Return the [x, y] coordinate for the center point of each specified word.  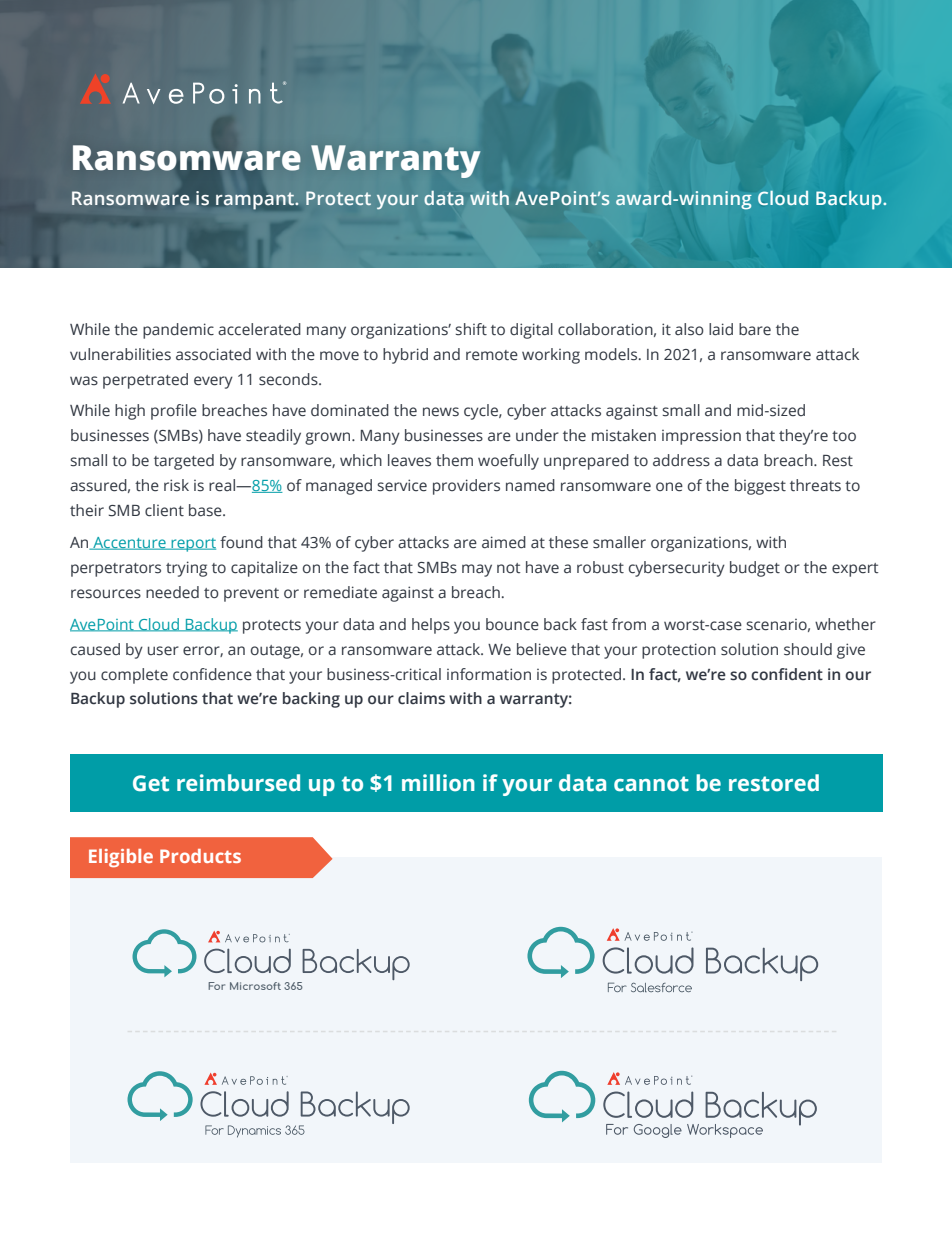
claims [421, 698]
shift [471, 329]
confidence [212, 674]
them [454, 460]
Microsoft [255, 986]
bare [755, 329]
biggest [760, 487]
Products [200, 856]
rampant [256, 200]
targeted [184, 462]
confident [787, 674]
